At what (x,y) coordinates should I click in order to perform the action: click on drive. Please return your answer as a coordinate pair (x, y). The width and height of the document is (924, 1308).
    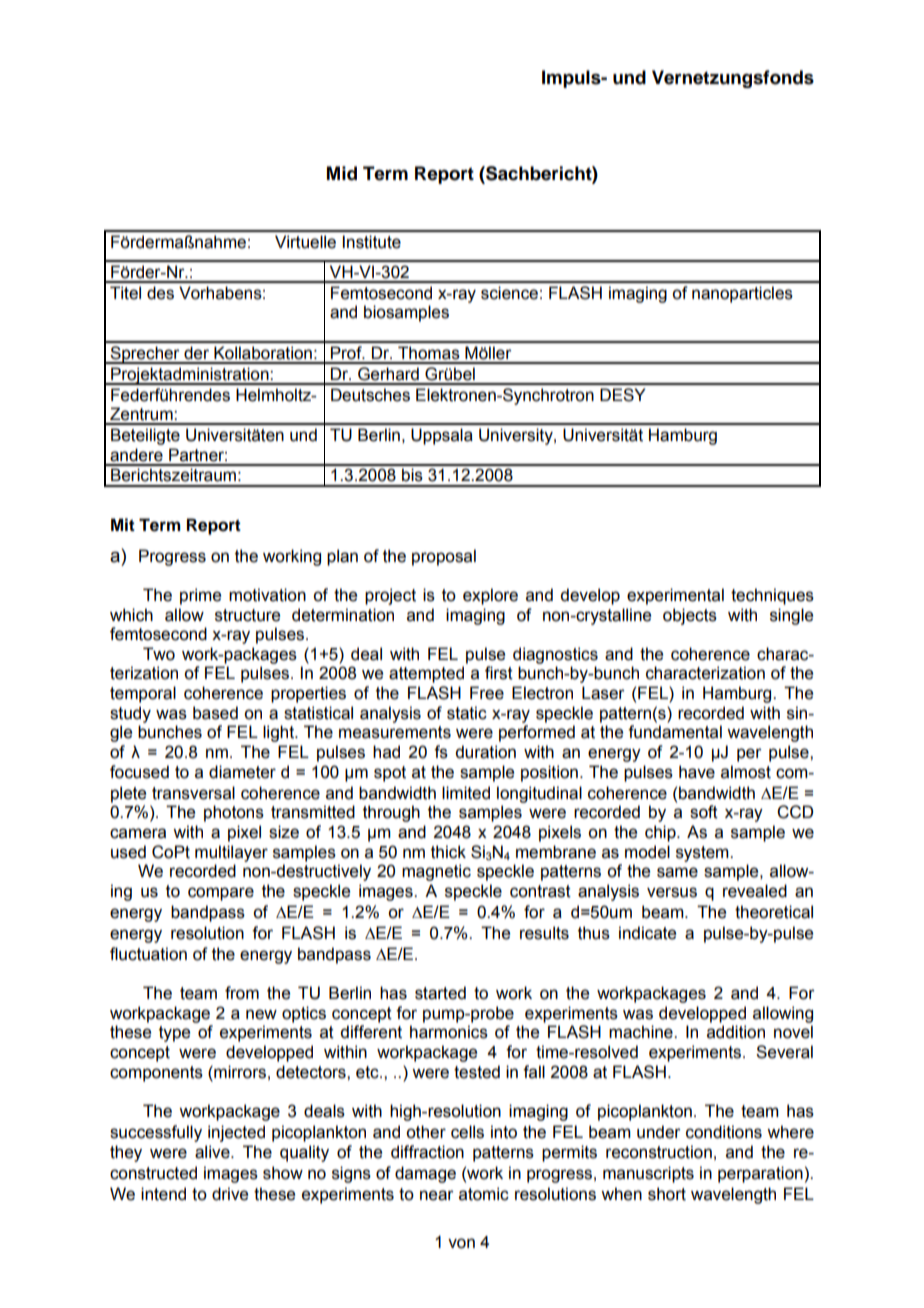
    Looking at the image, I should click on (230, 1194).
